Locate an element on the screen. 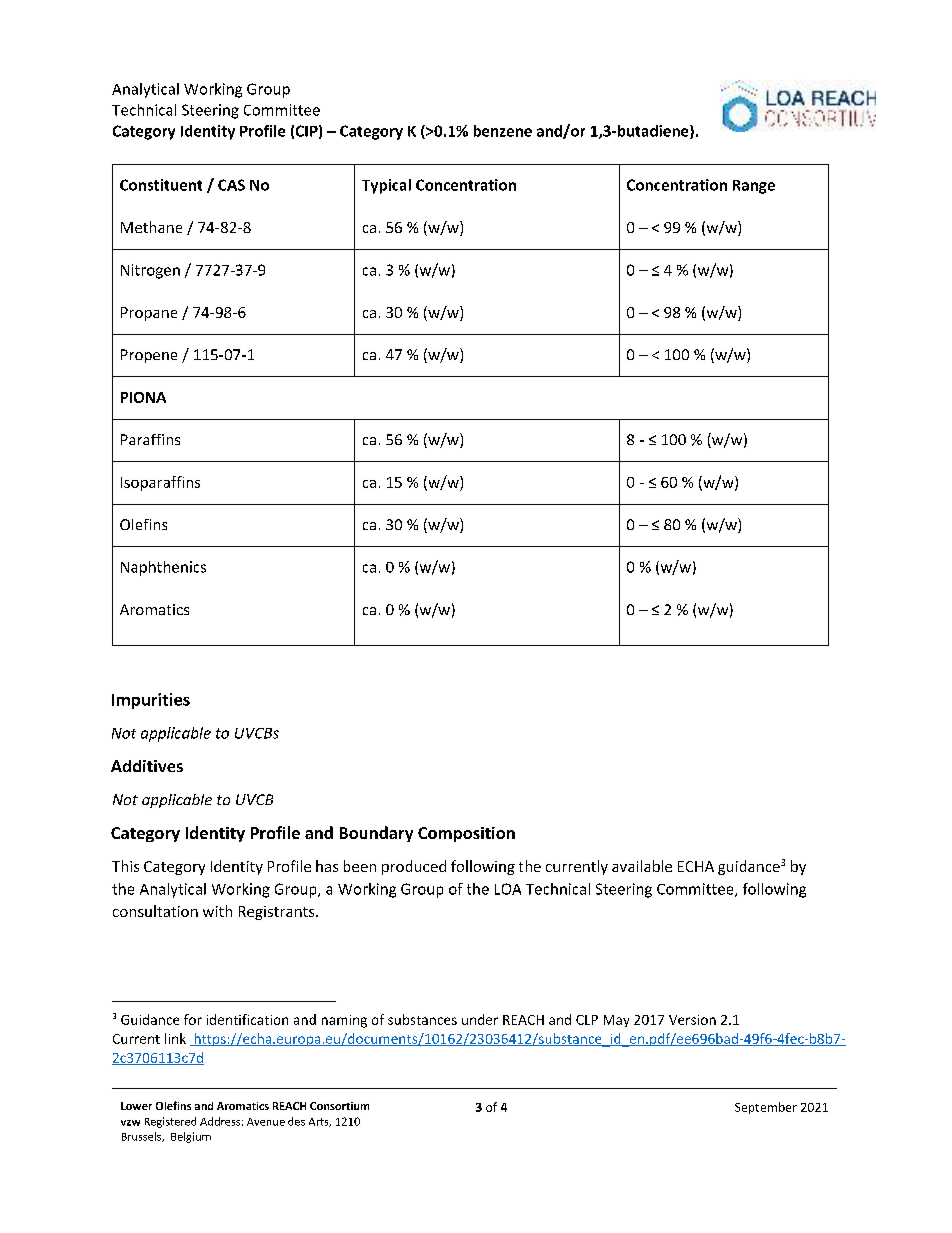 The height and width of the screenshot is (1233, 952). available is located at coordinates (642, 866).
